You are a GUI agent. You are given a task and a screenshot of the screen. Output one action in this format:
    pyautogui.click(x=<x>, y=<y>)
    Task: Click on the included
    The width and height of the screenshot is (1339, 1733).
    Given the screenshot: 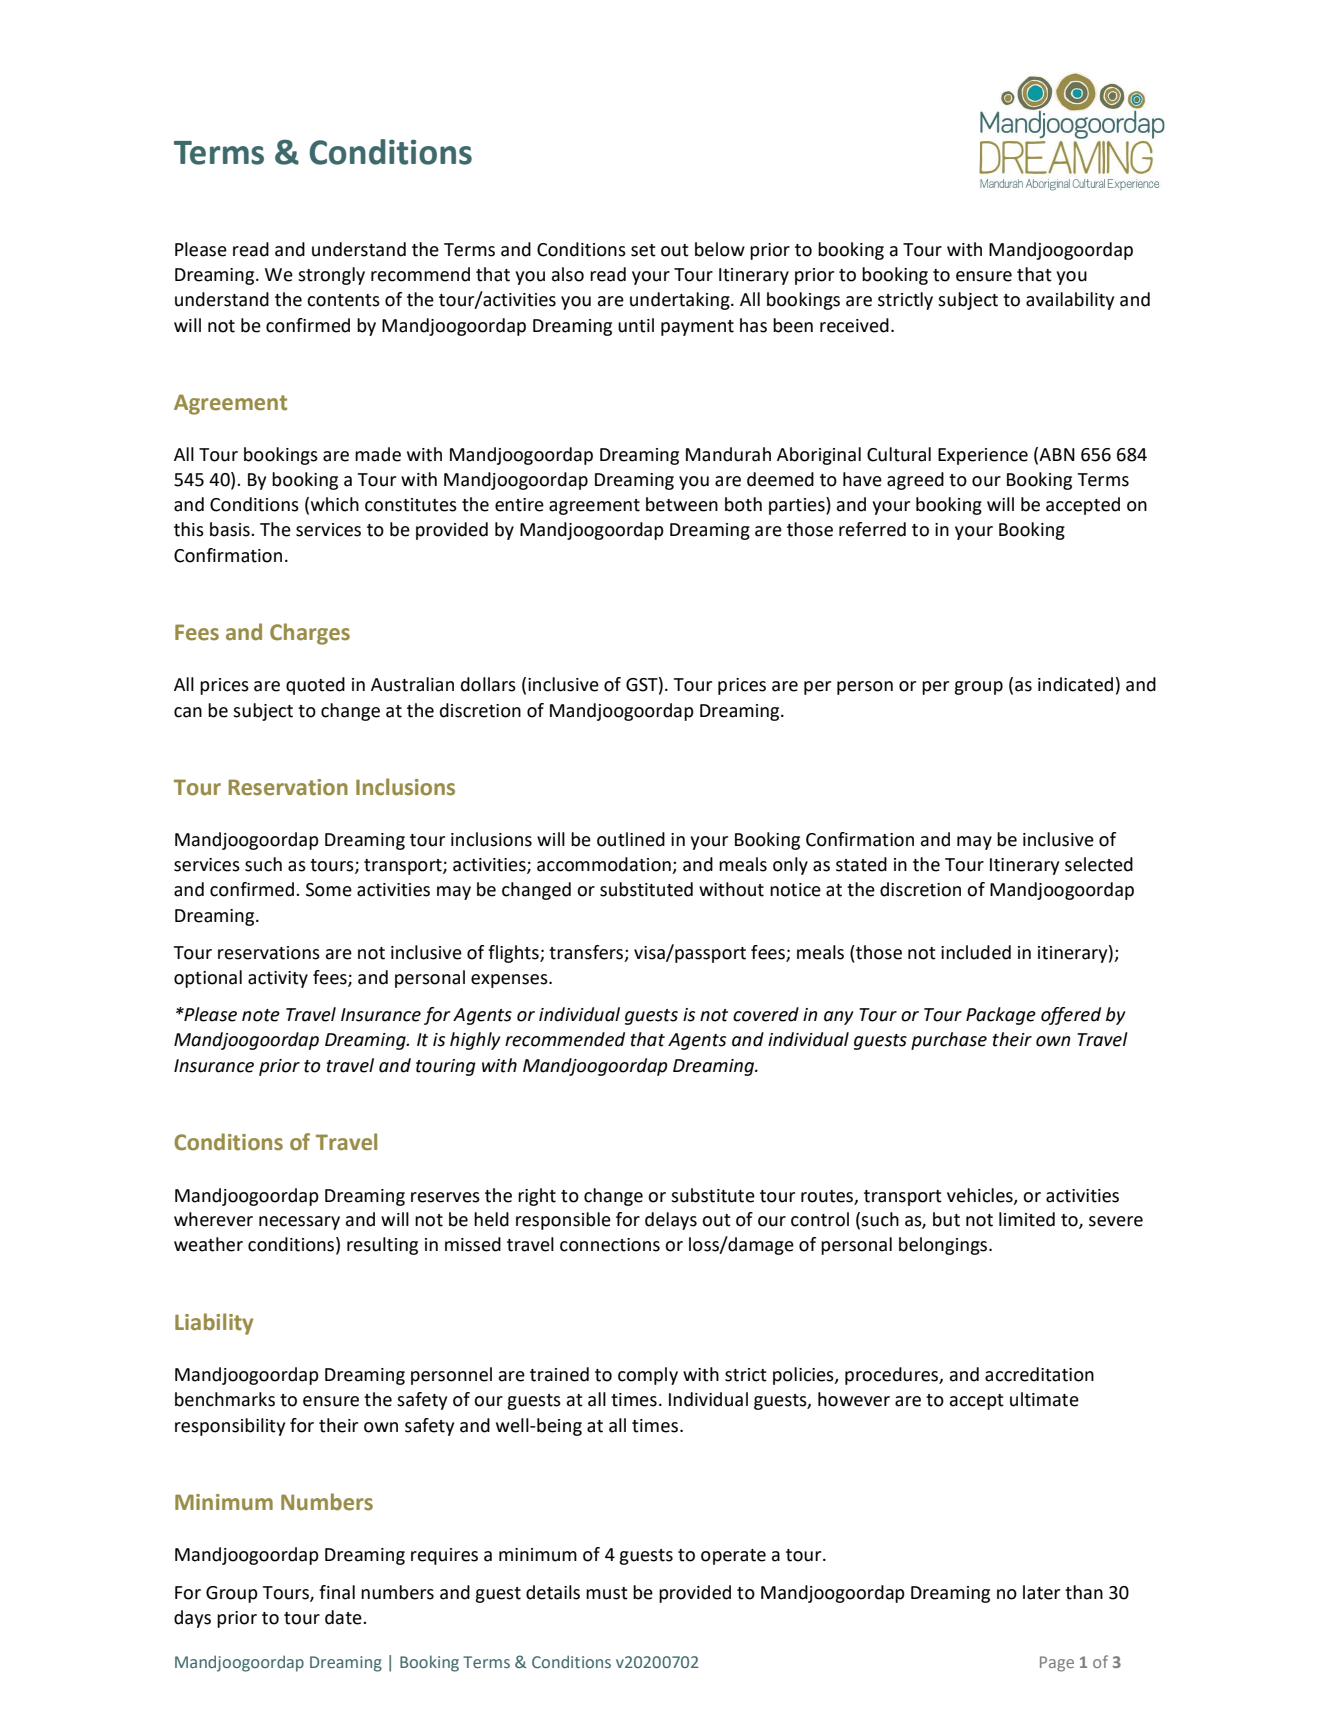 What is the action you would take?
    pyautogui.click(x=976, y=952)
